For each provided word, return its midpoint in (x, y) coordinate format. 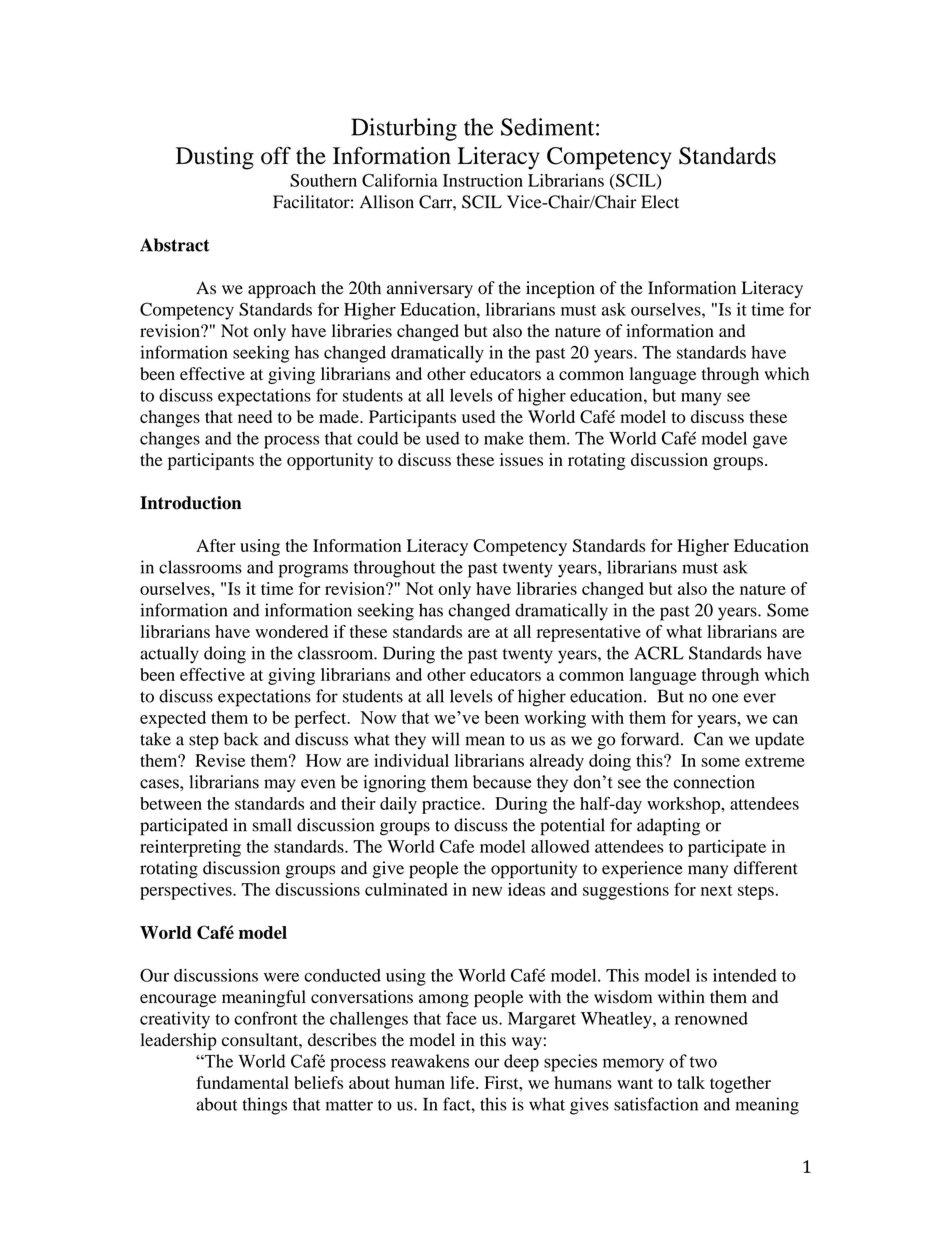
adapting (668, 827)
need (255, 416)
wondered (291, 631)
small (272, 825)
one (725, 698)
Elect (660, 202)
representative (589, 633)
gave (770, 442)
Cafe (457, 846)
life (463, 1082)
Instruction (483, 180)
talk (691, 1082)
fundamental (242, 1082)
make (504, 438)
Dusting (215, 158)
